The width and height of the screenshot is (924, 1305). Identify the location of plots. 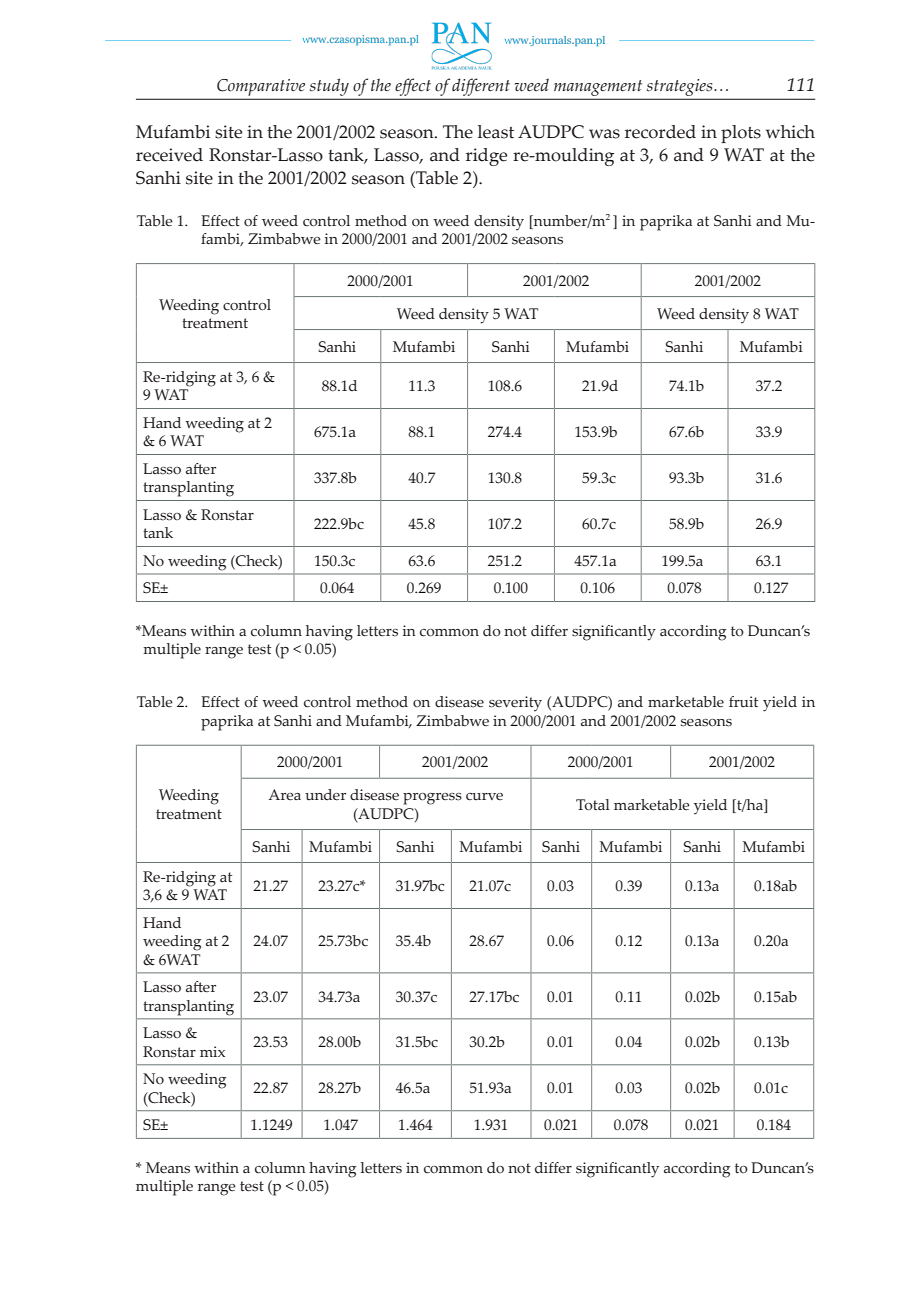
(741, 134).
